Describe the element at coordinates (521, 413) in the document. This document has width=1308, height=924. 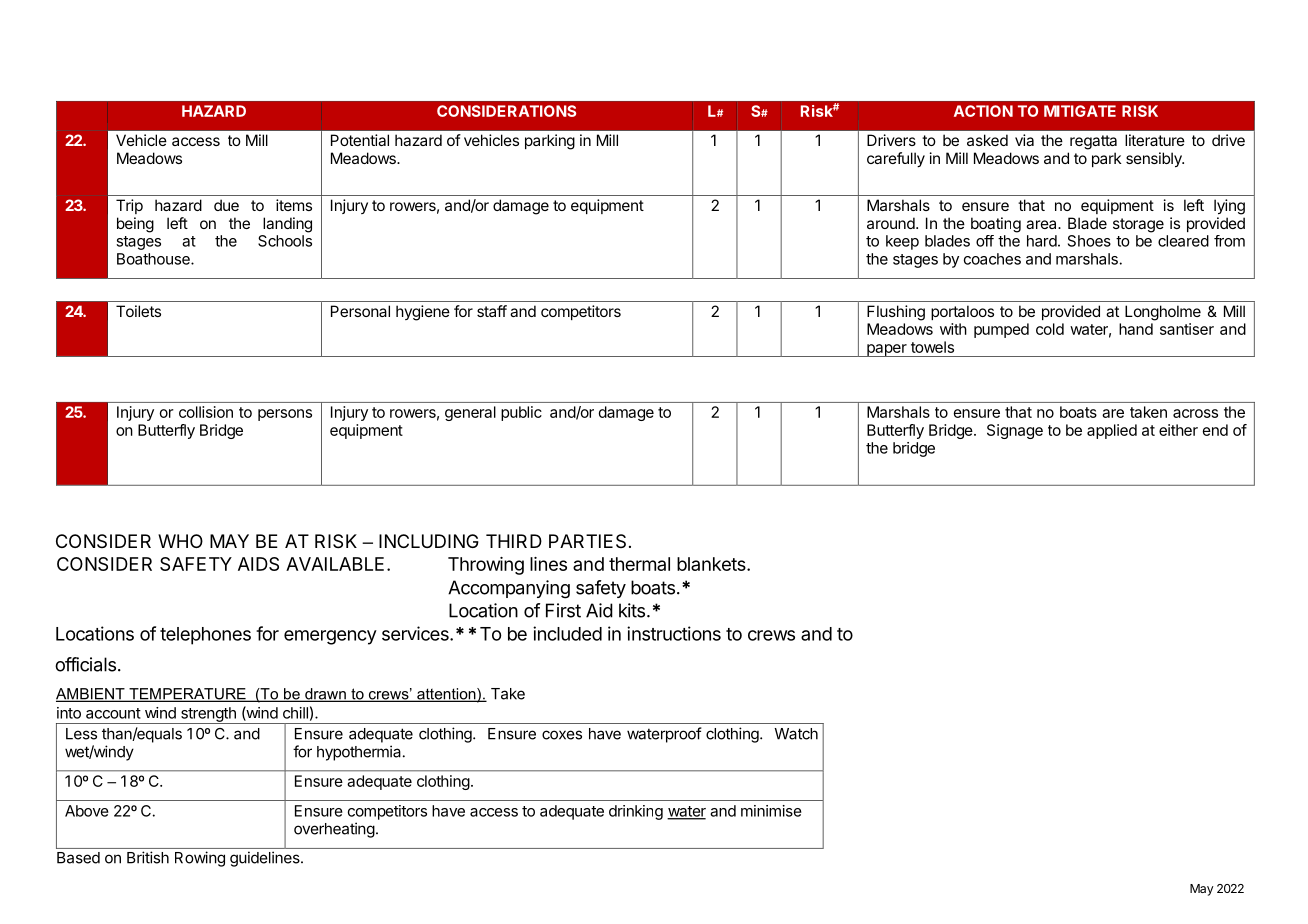
I see `public` at that location.
